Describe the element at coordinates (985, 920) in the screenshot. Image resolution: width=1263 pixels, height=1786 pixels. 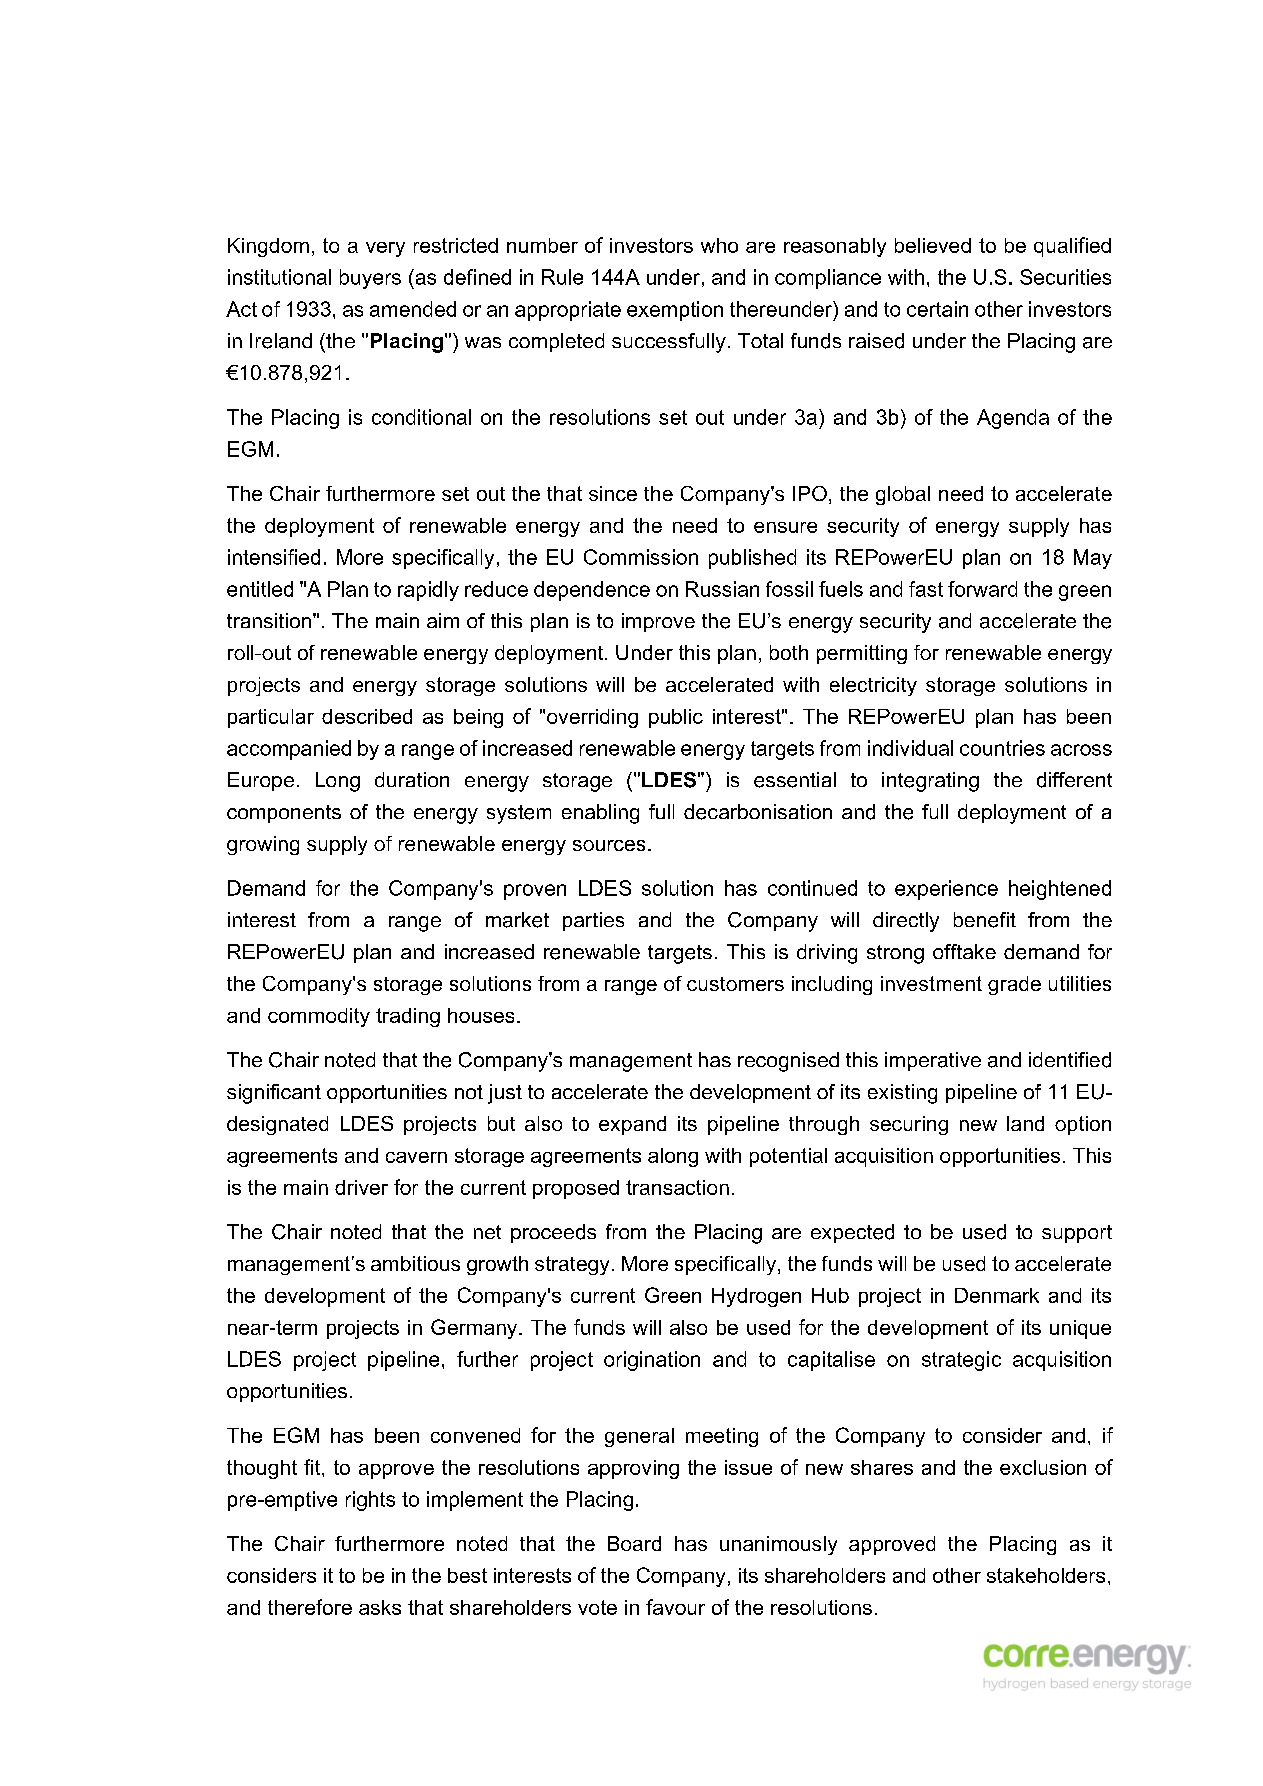
I see `benefit` at that location.
